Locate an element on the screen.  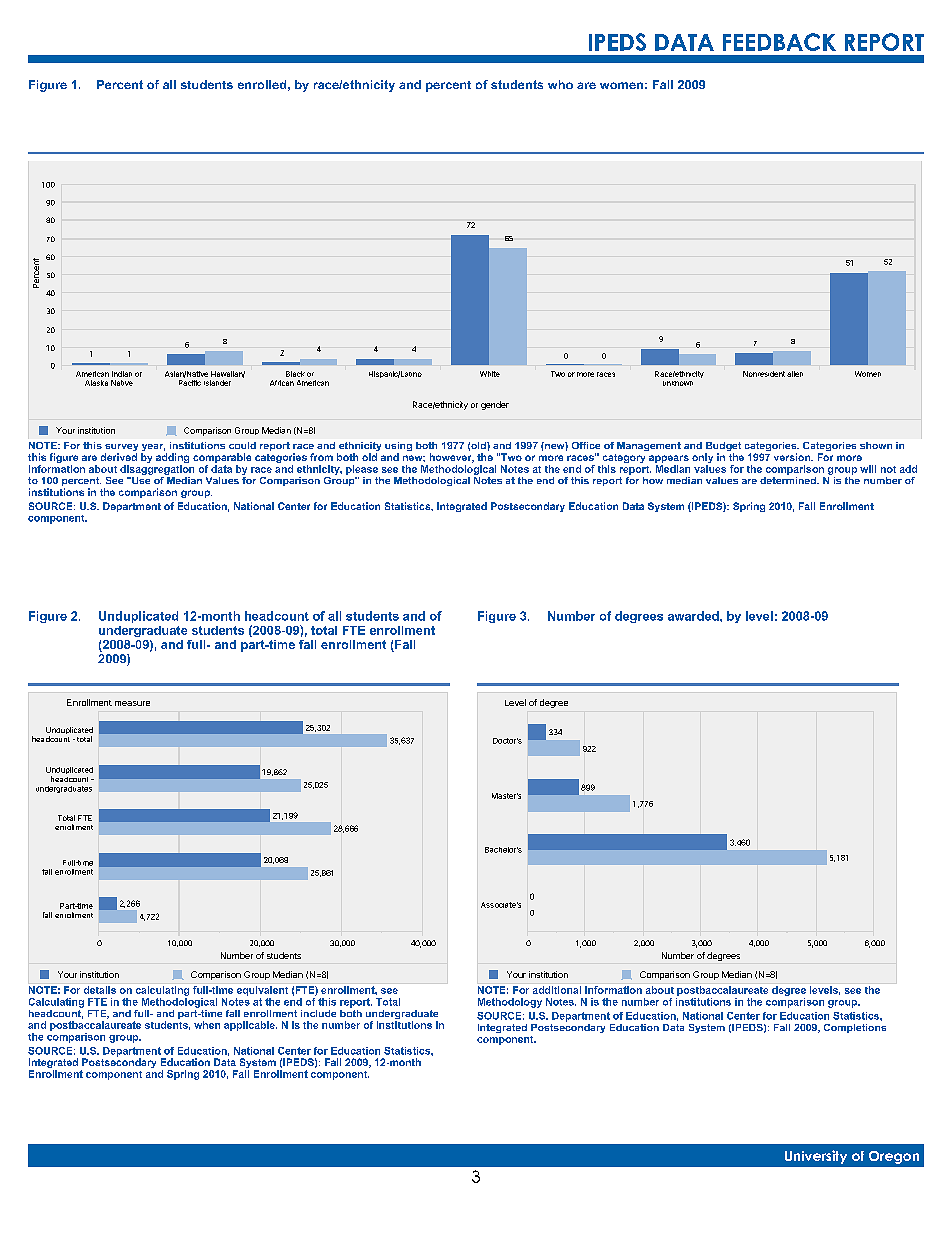
Methodology is located at coordinates (510, 1003).
